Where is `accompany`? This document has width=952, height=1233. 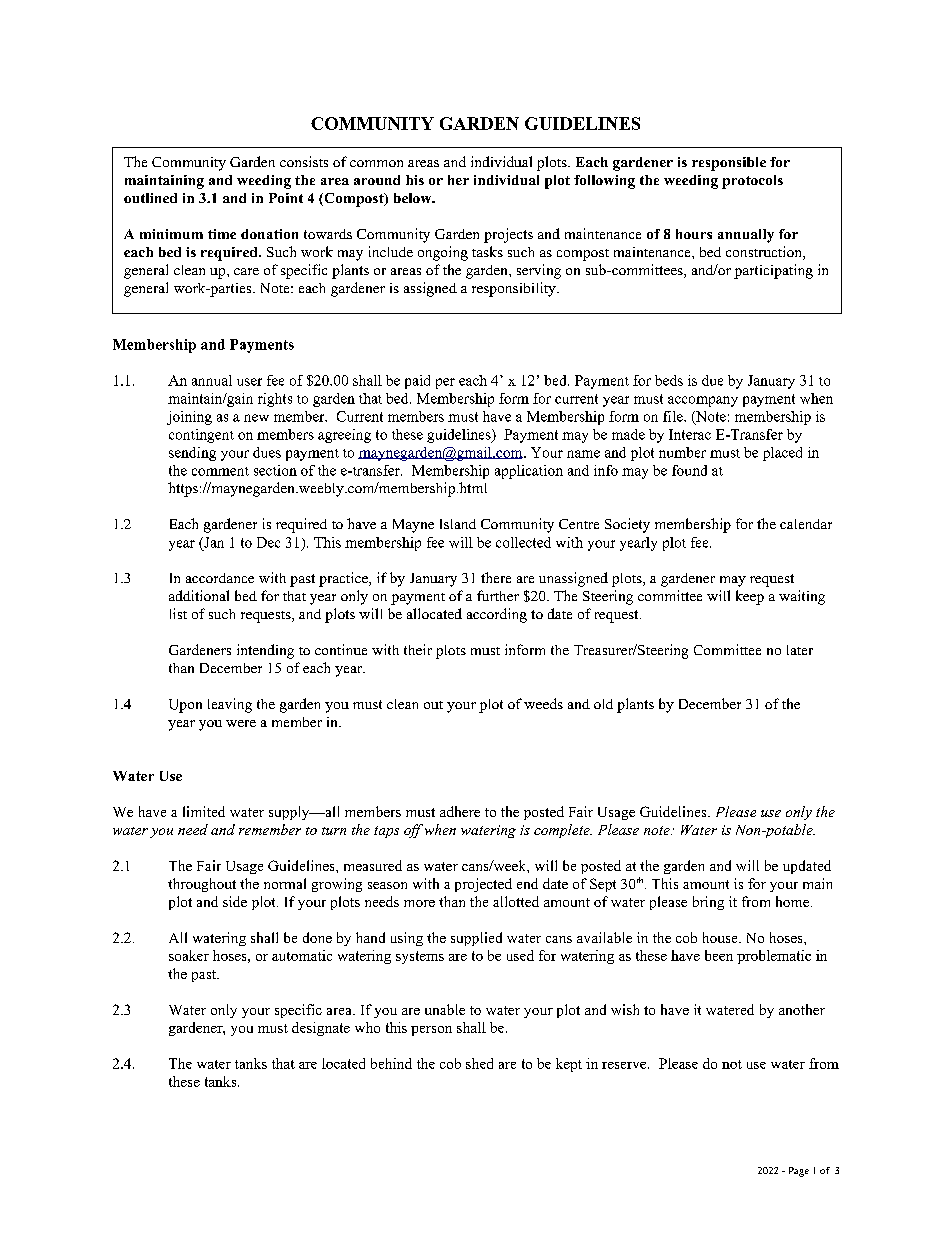
accompany is located at coordinates (703, 401).
